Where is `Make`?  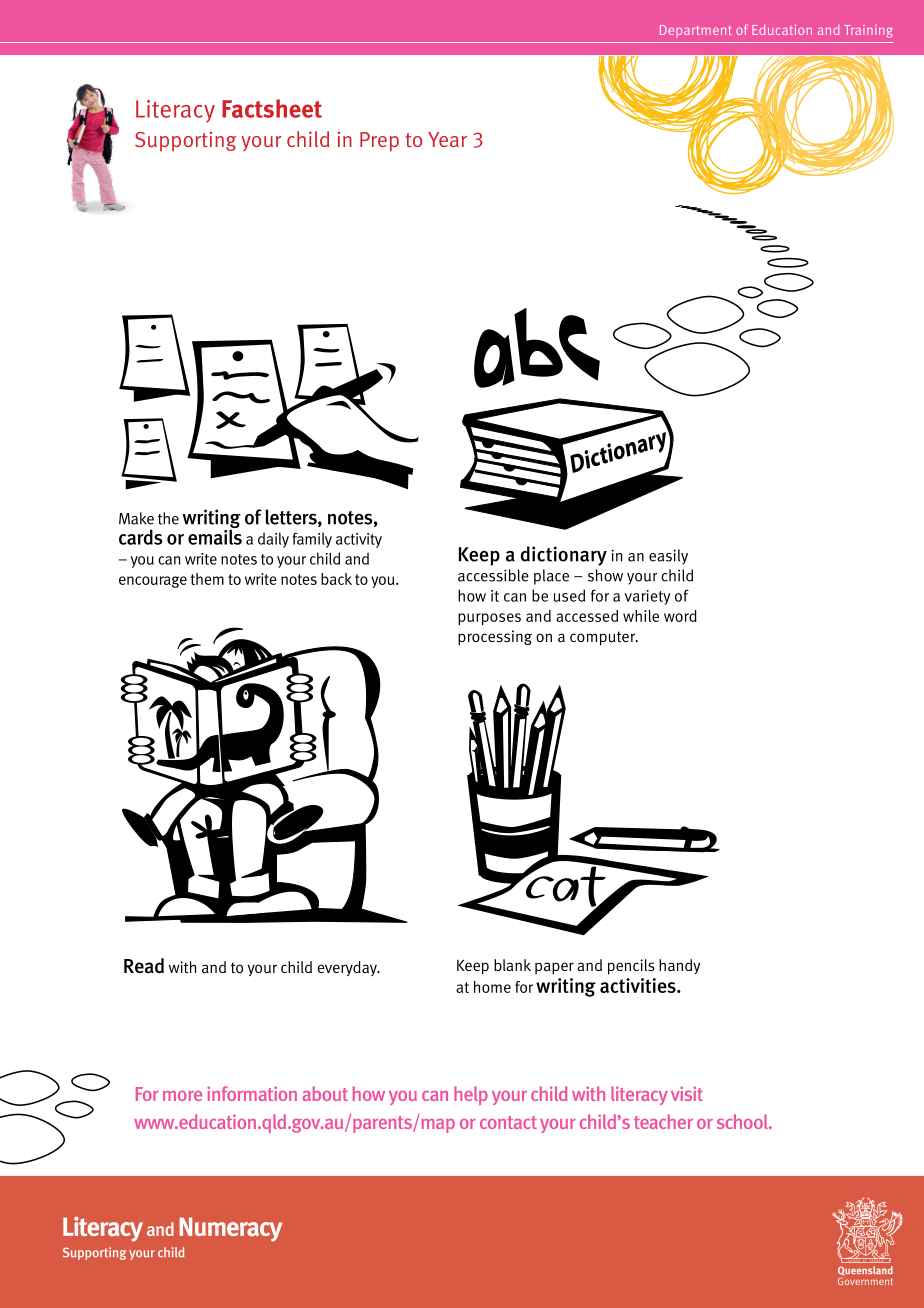 Make is located at coordinates (136, 518).
